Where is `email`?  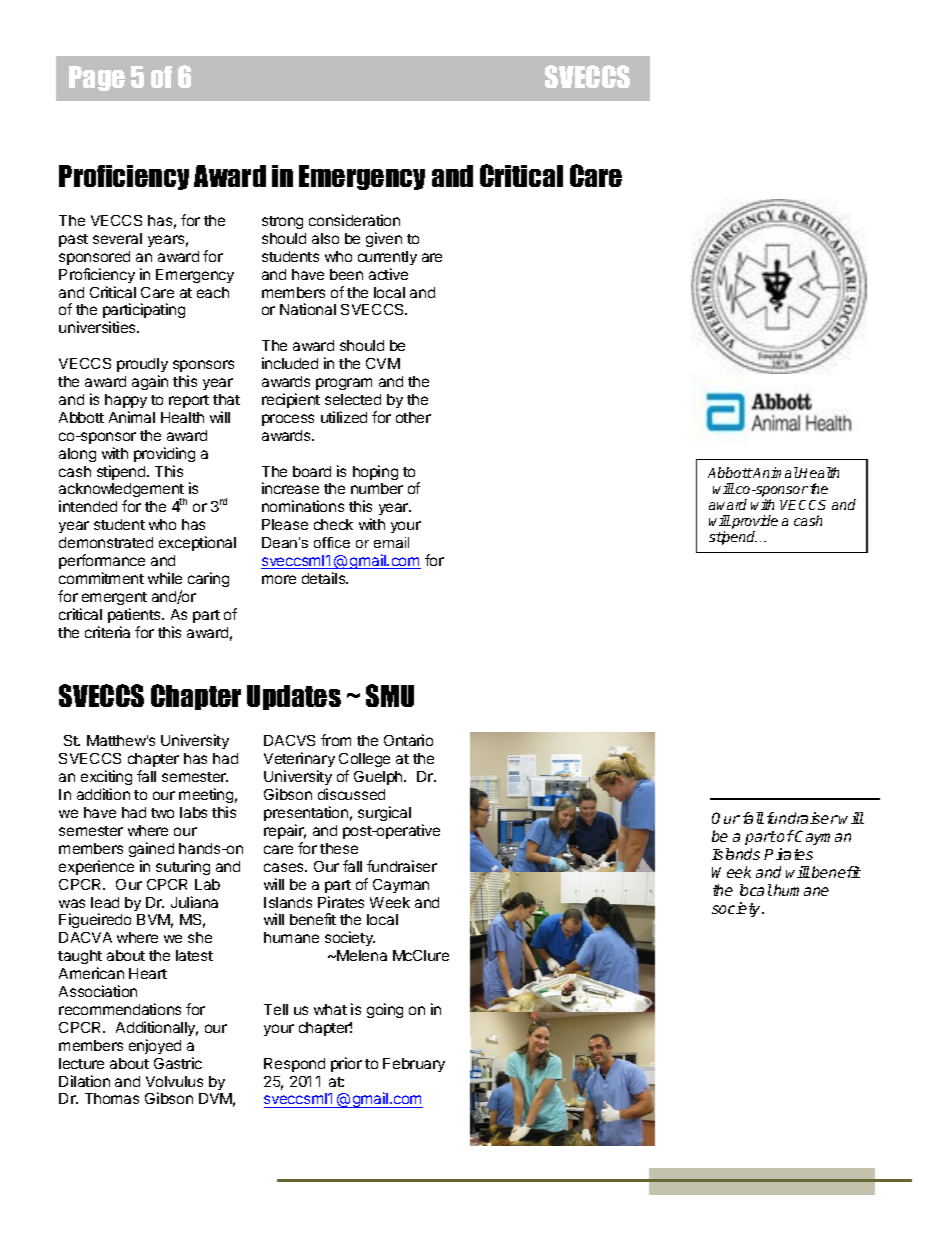 email is located at coordinates (391, 542).
